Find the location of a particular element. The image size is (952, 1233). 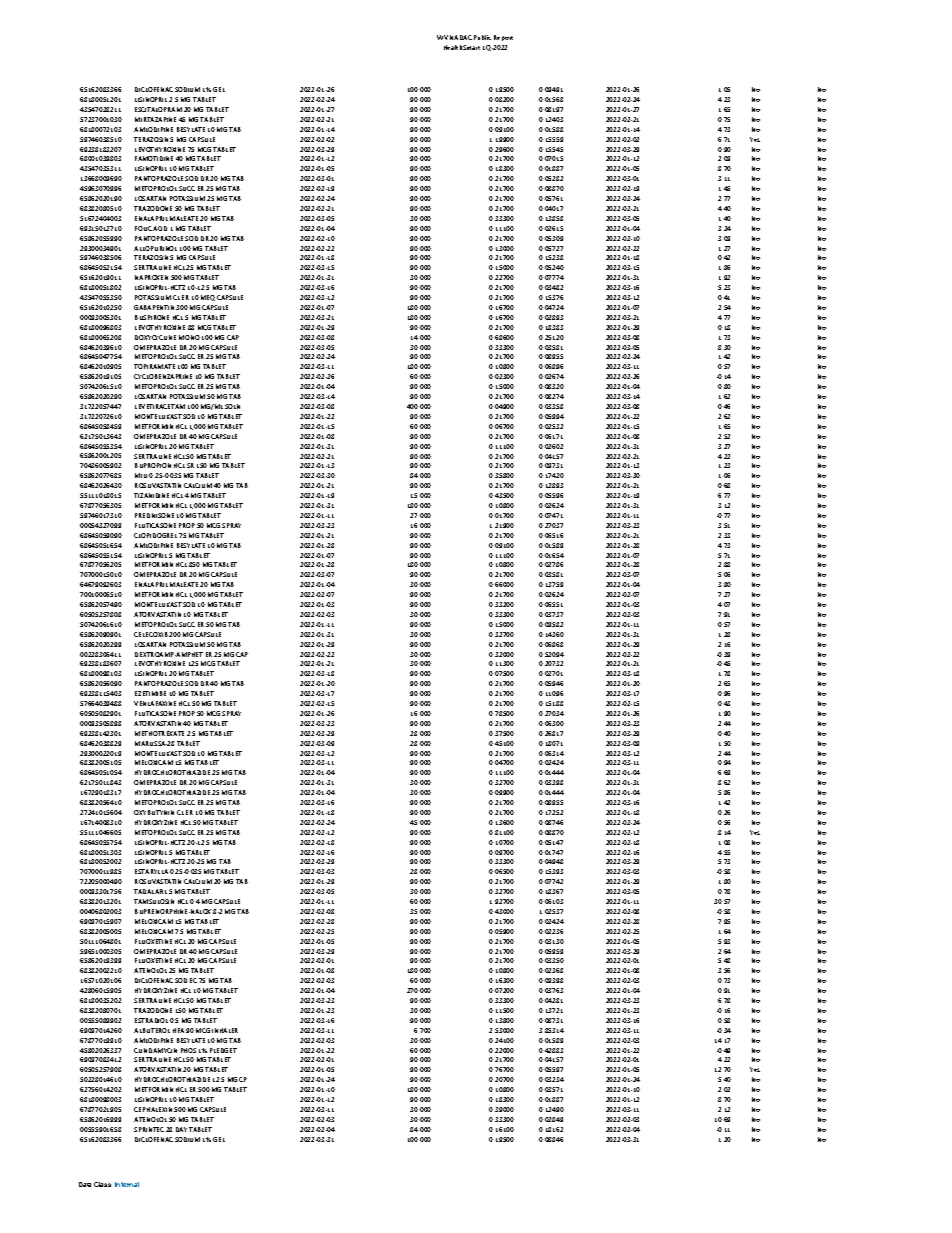

Internal is located at coordinates (127, 1184).
